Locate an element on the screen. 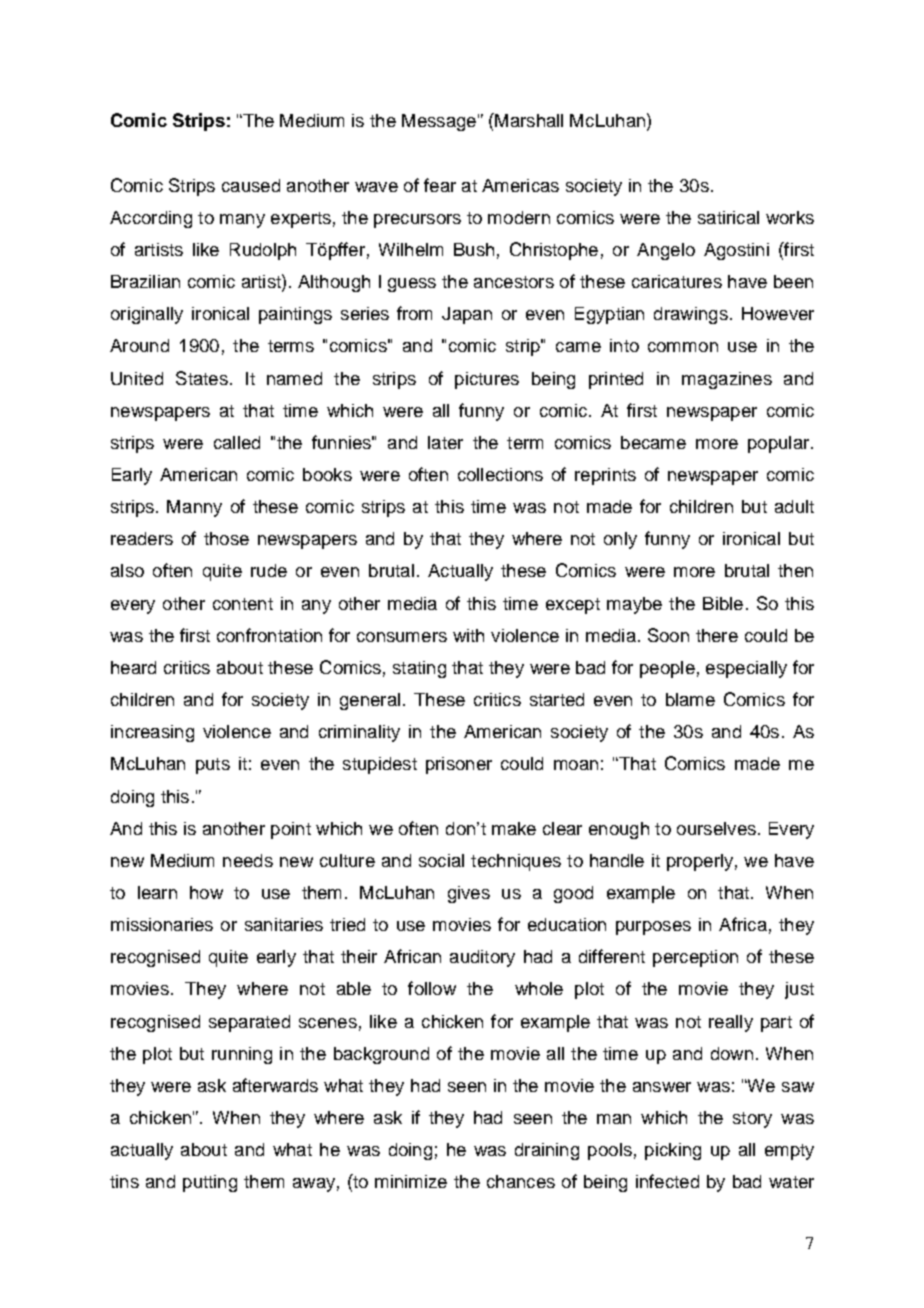 The height and width of the screenshot is (1308, 924). picking is located at coordinates (673, 1151).
